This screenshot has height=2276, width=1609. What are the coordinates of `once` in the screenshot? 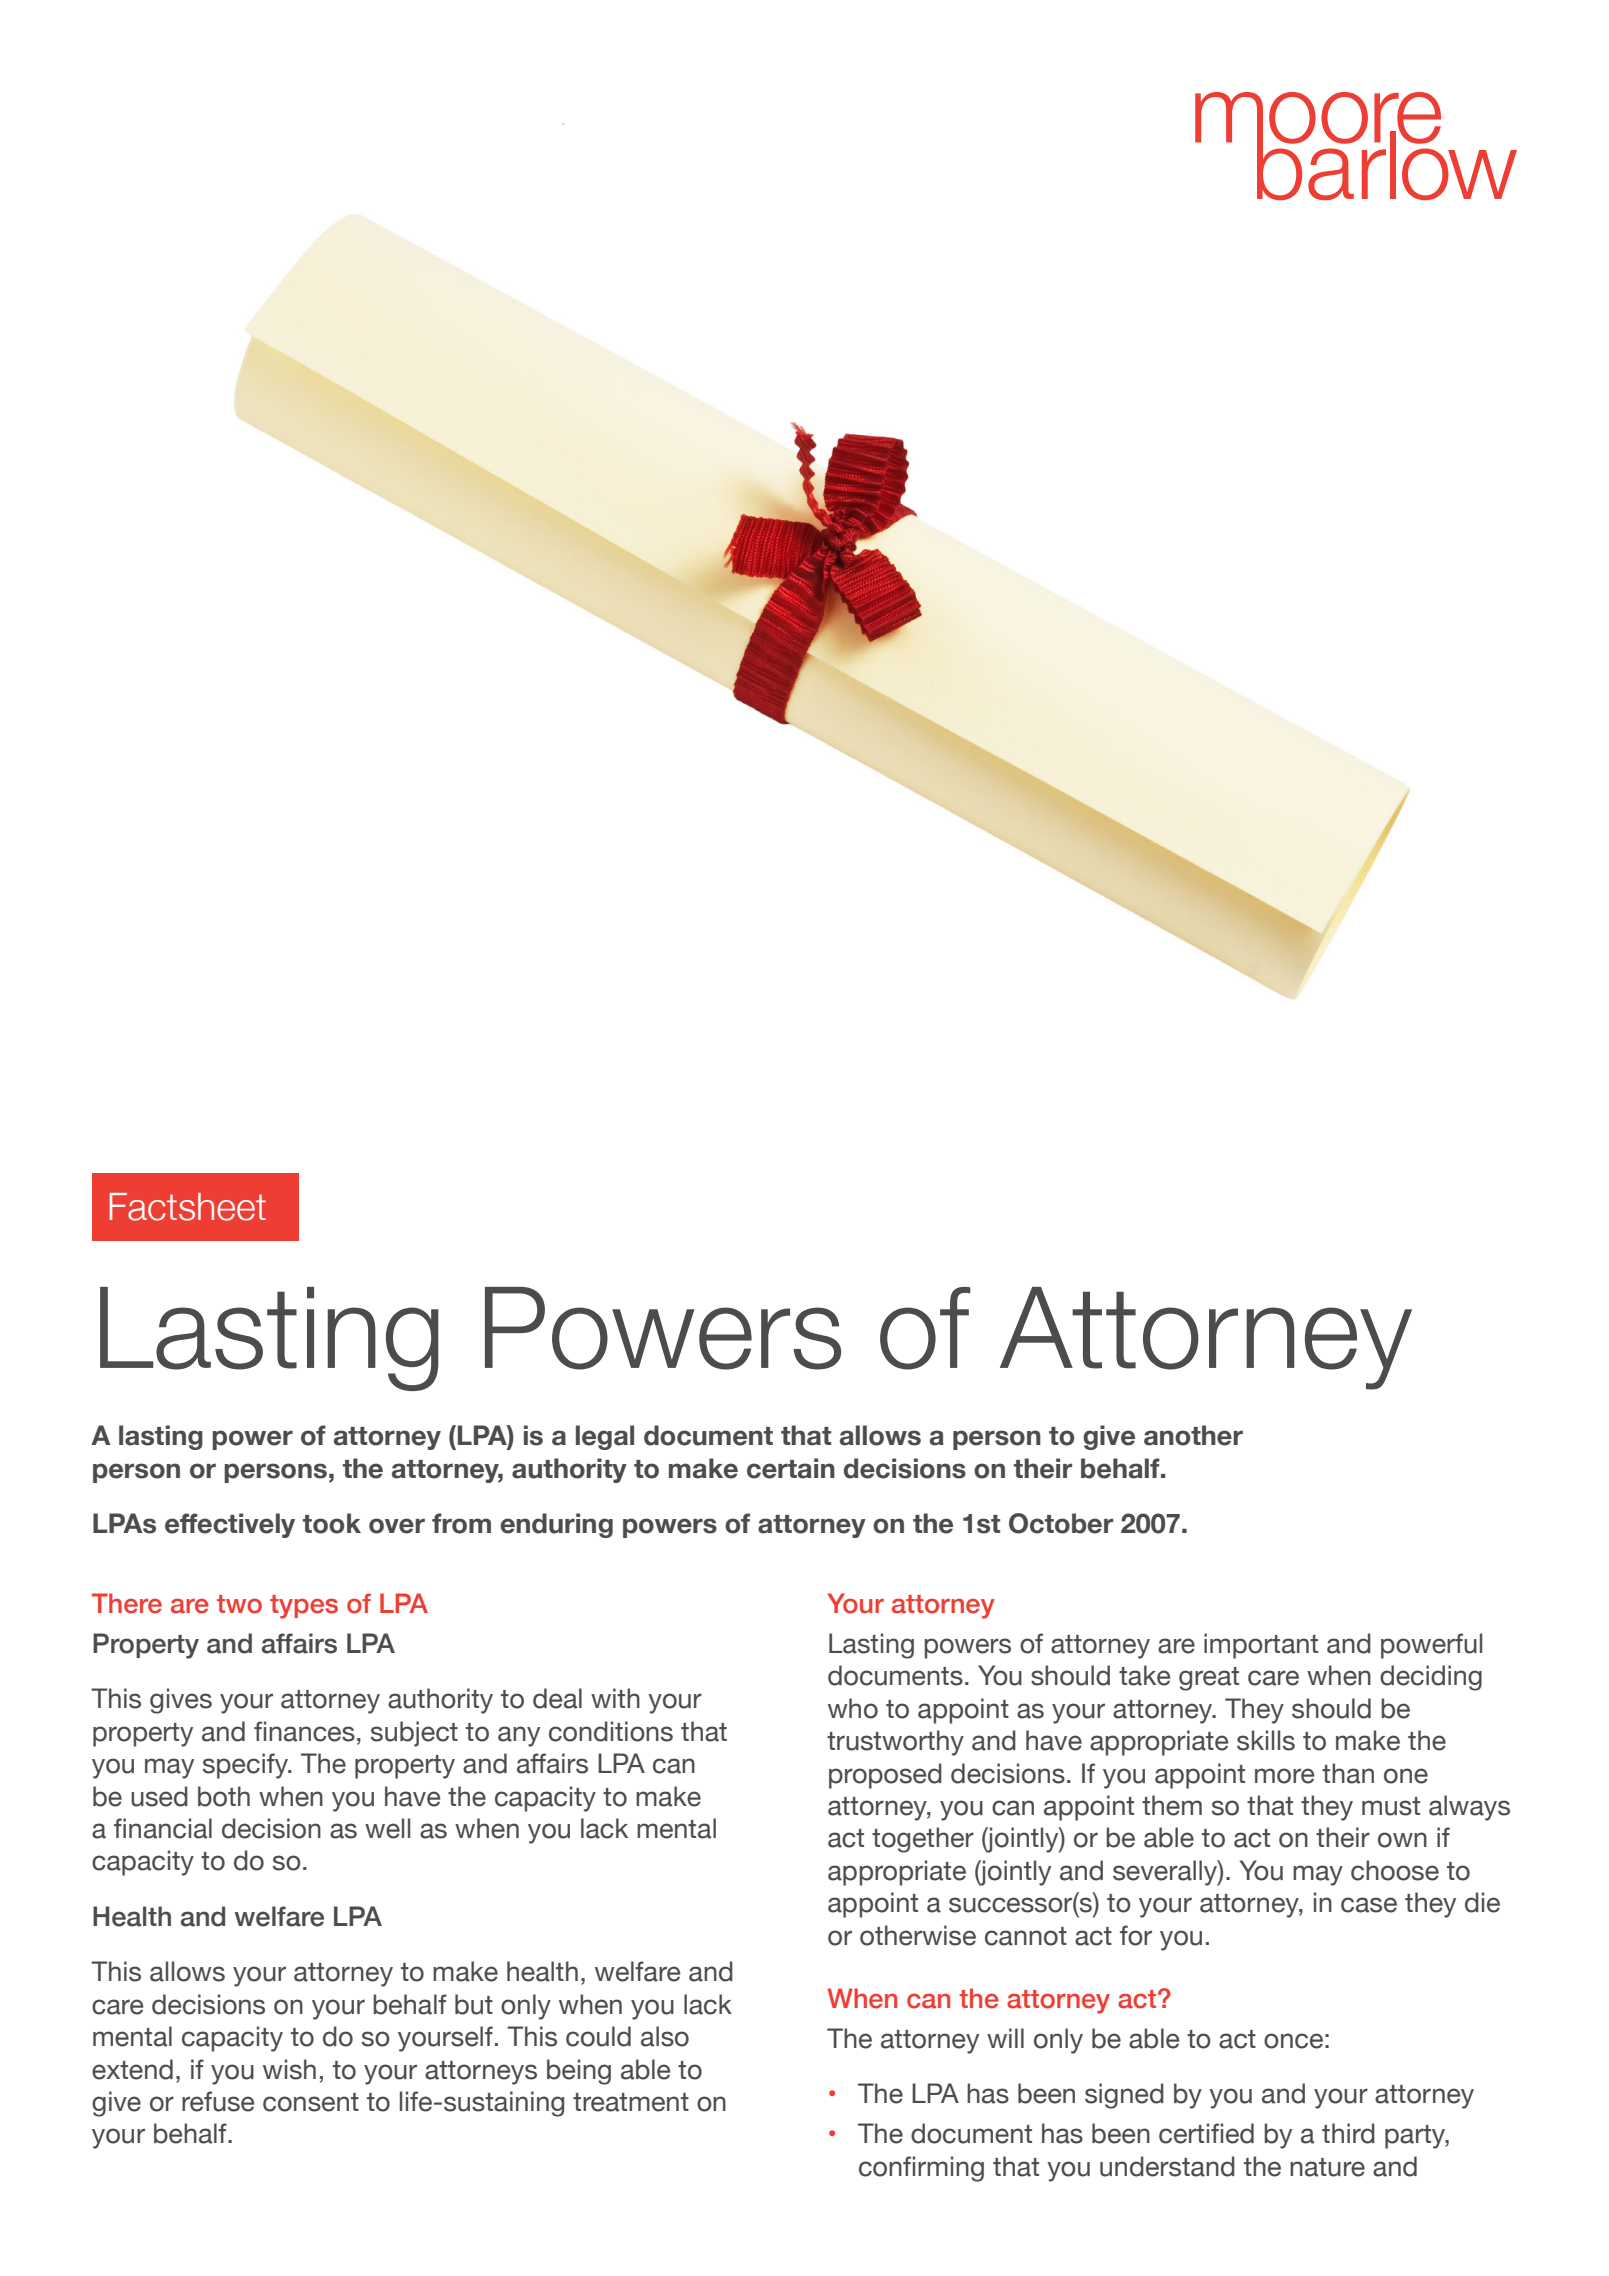 It's located at (1293, 2041).
